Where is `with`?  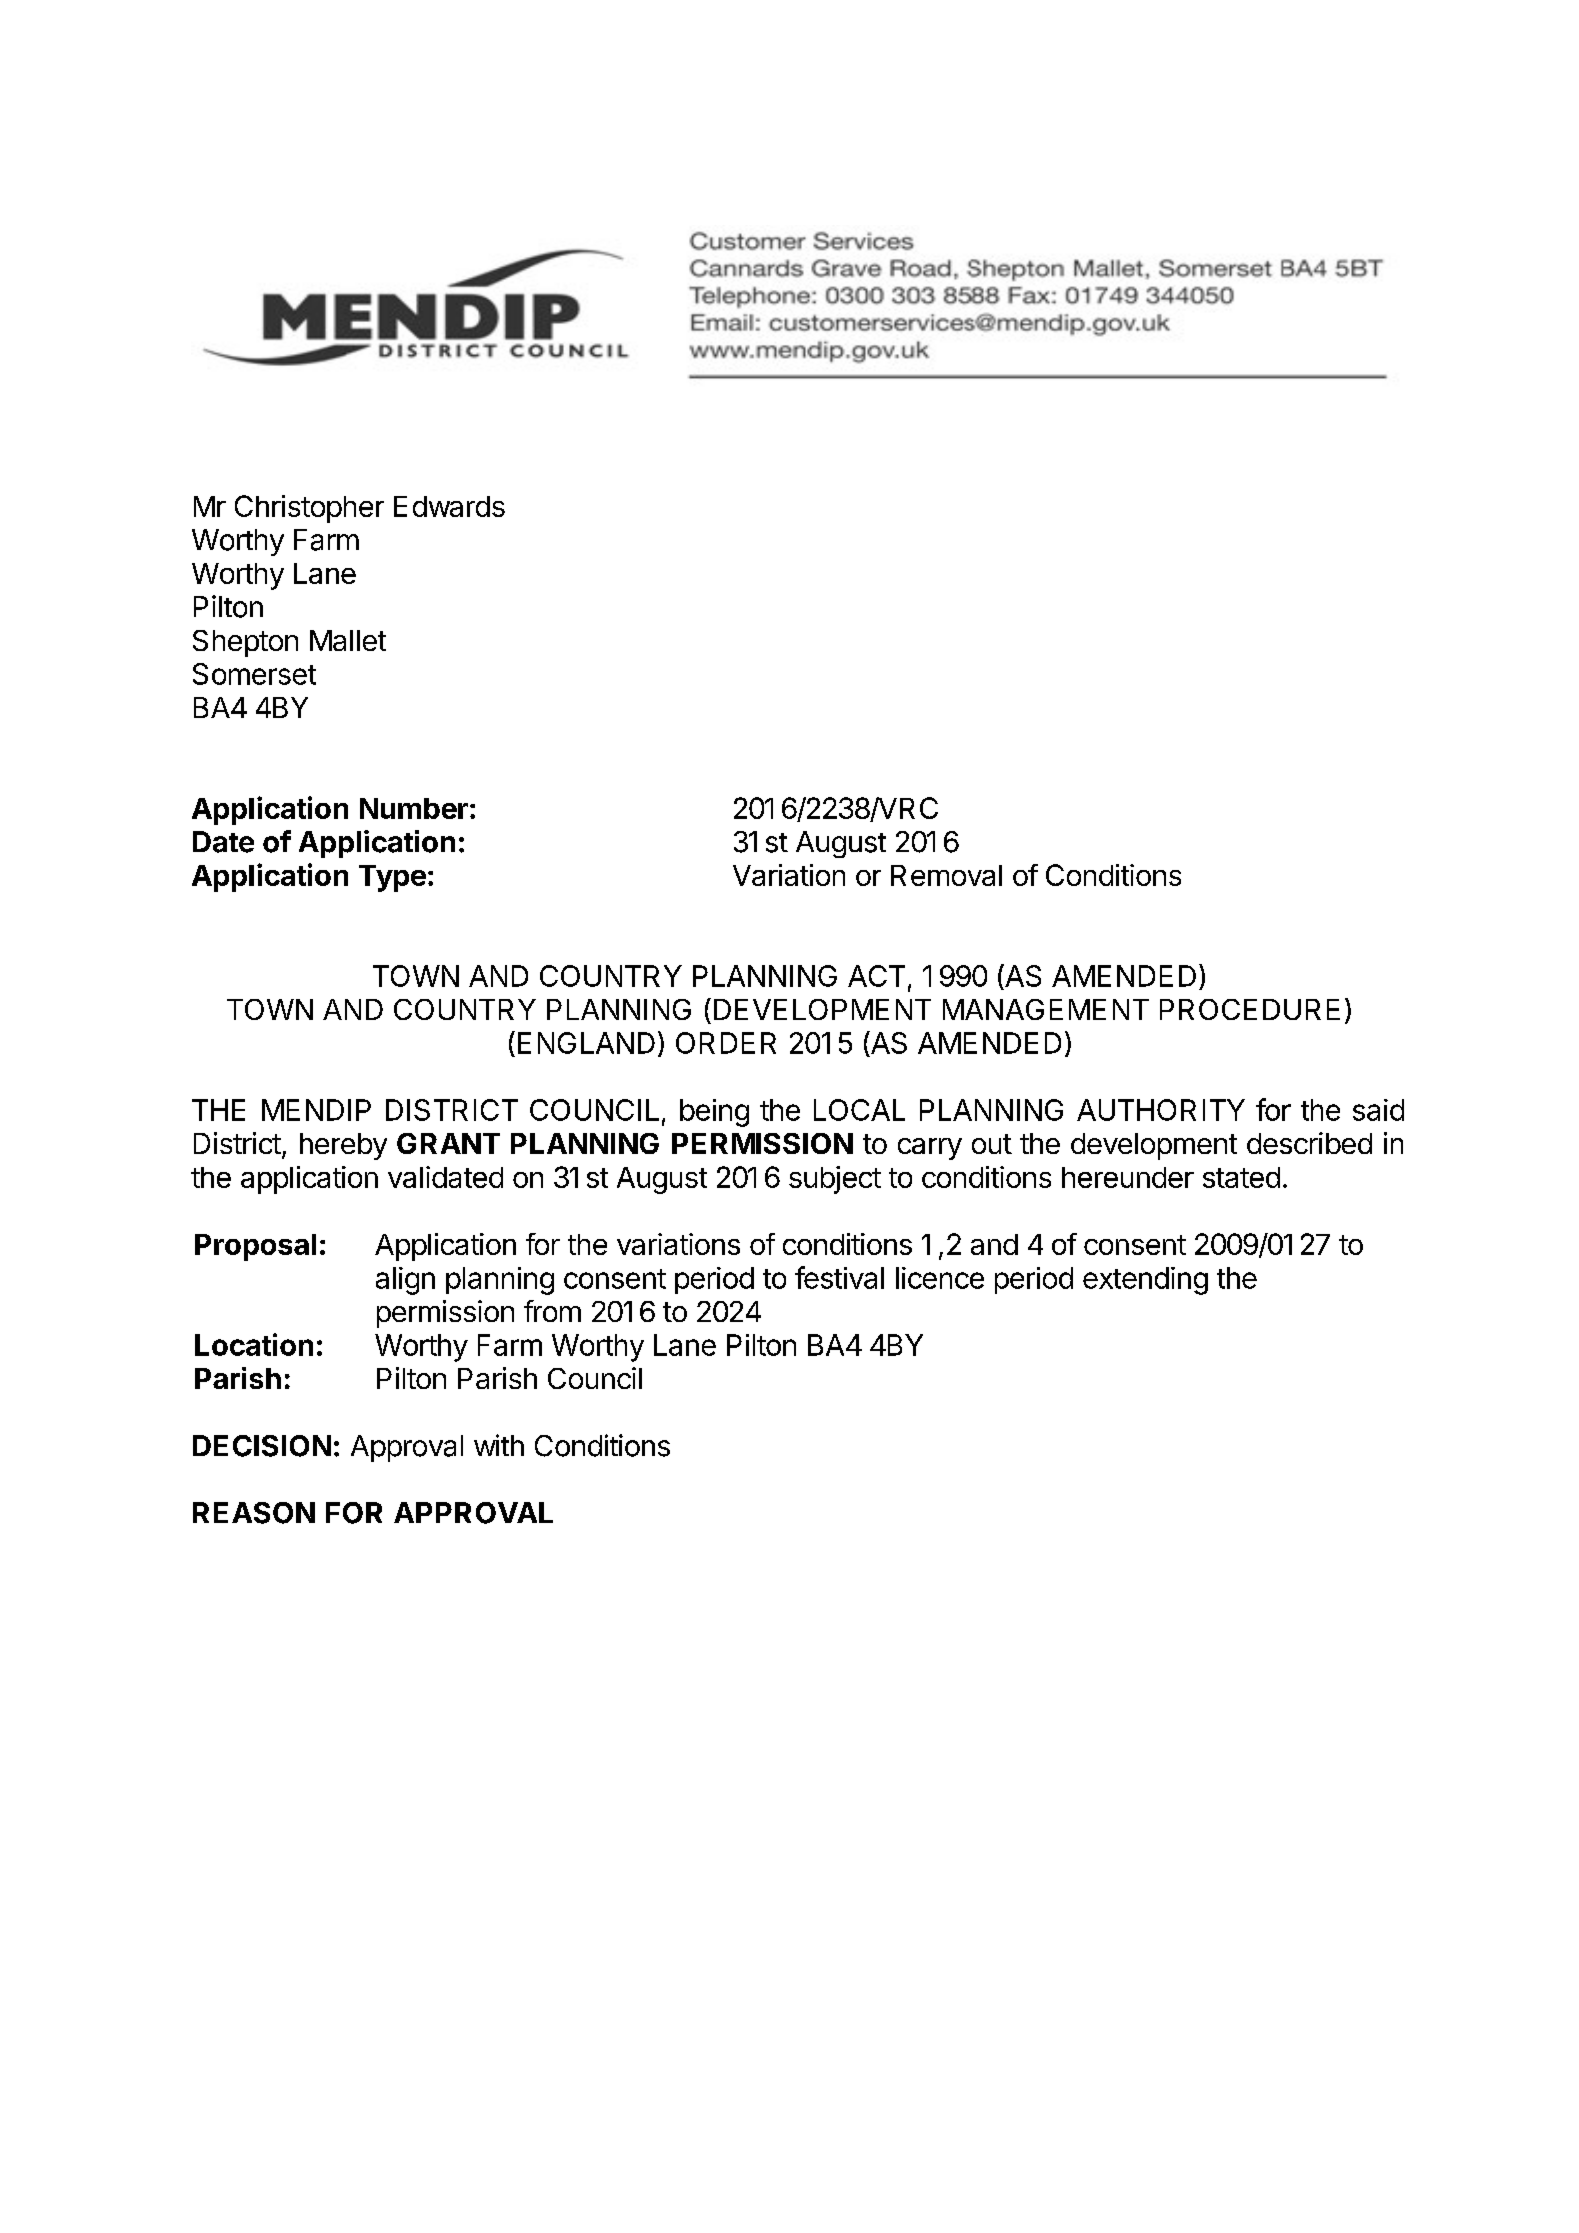
with is located at coordinates (499, 1445).
